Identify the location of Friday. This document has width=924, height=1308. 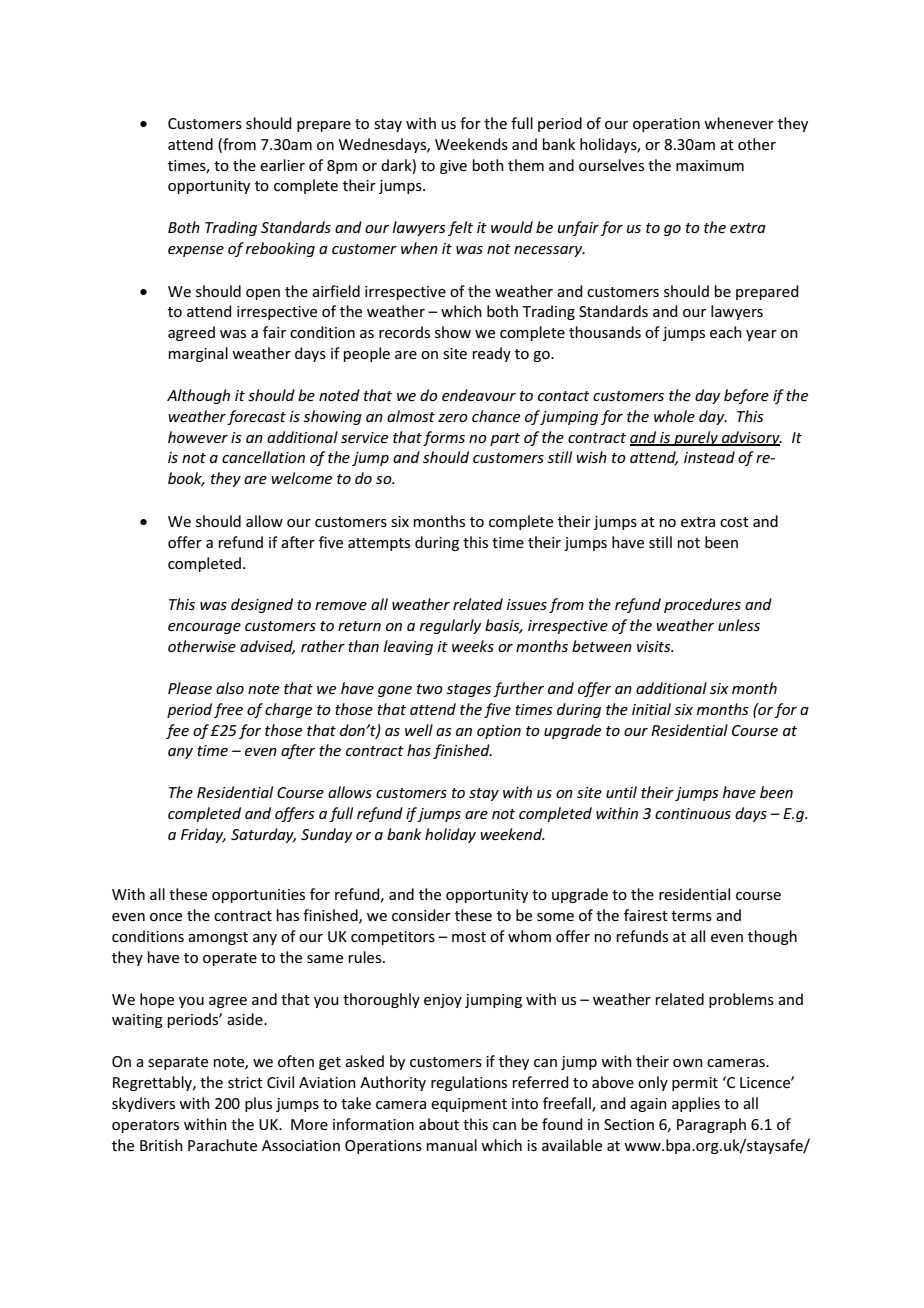
(203, 835).
